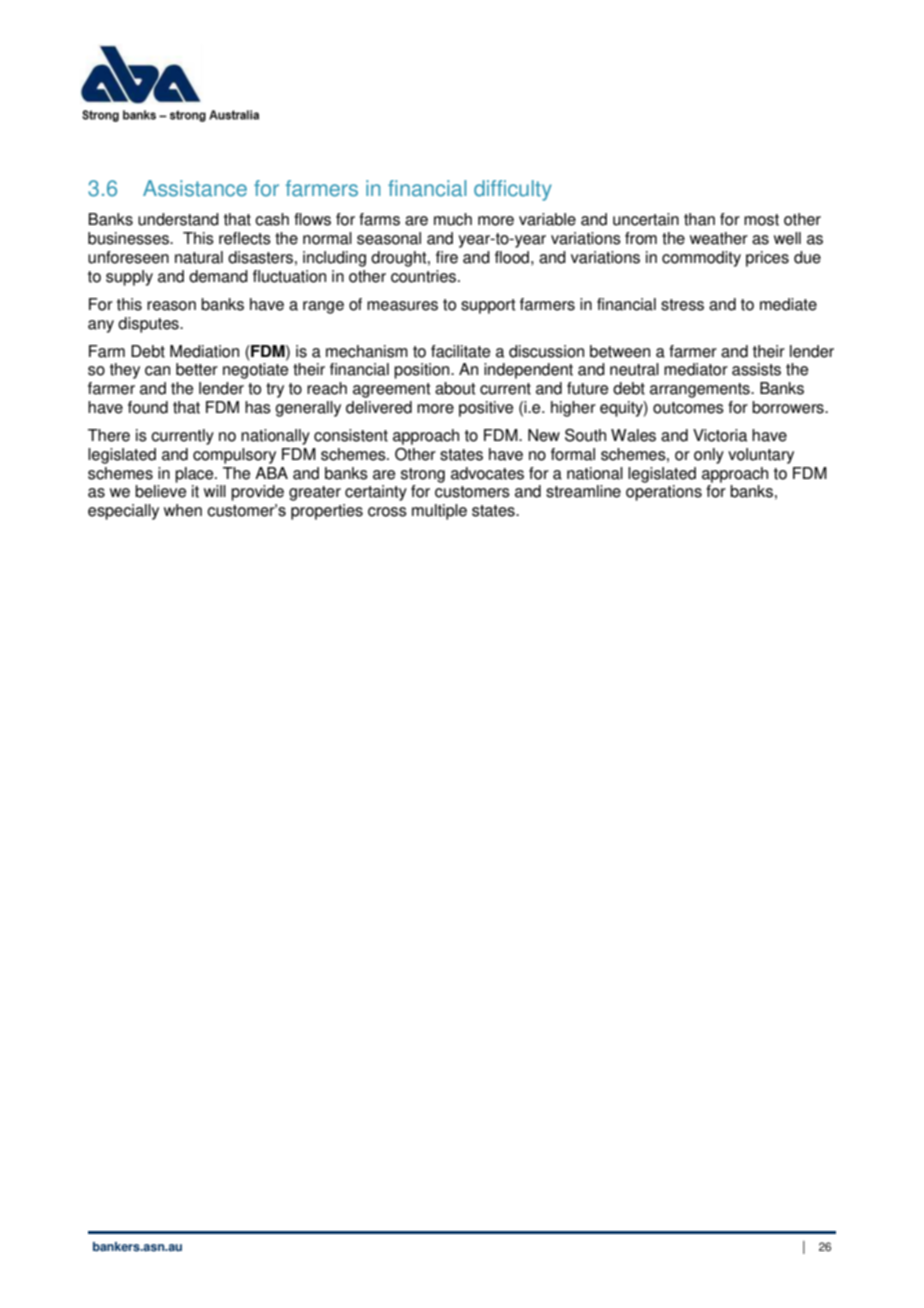 This screenshot has height=1308, width=924. Describe the element at coordinates (195, 188) in the screenshot. I see `Assistance` at that location.
